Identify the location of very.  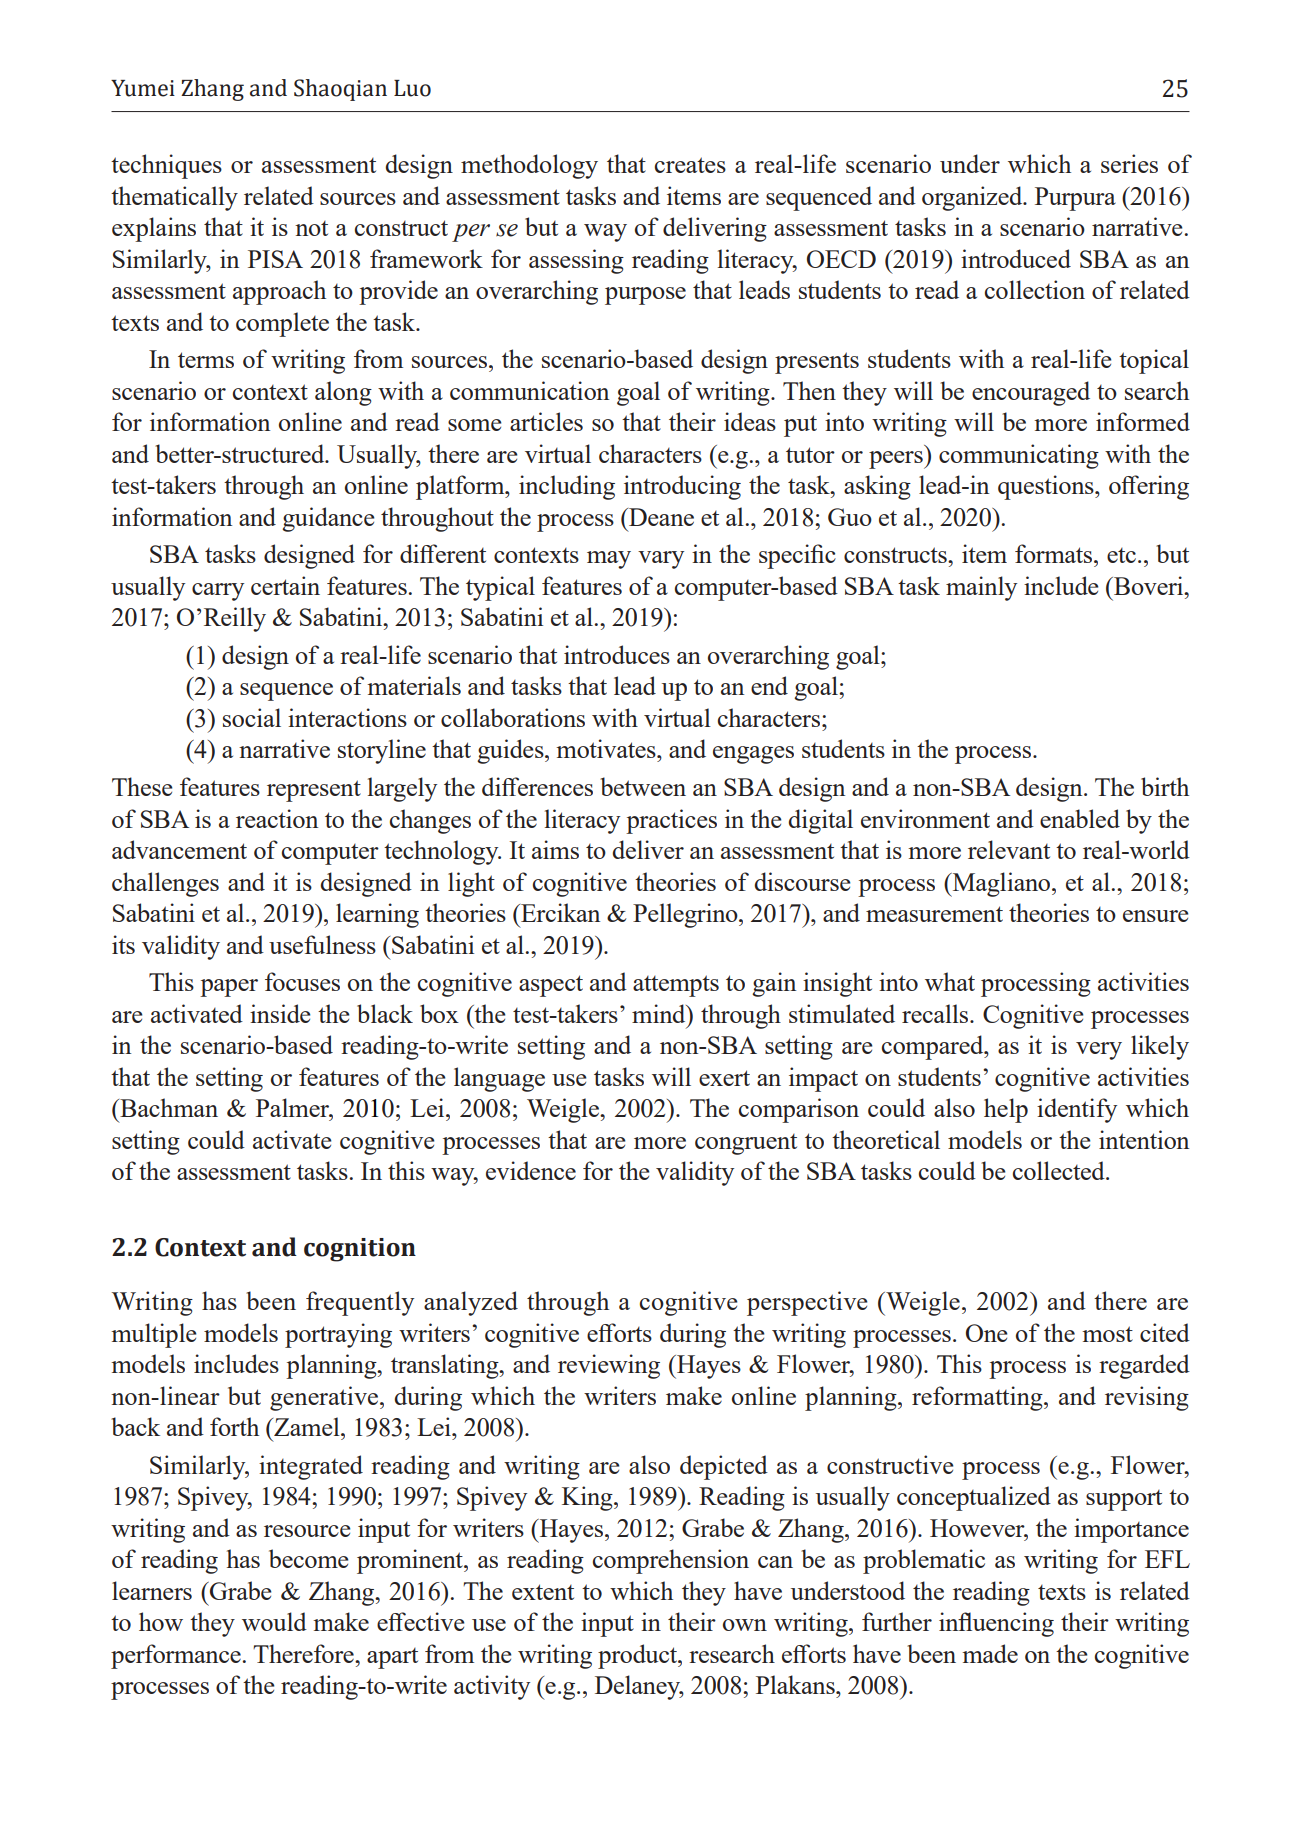
(1099, 1051).
